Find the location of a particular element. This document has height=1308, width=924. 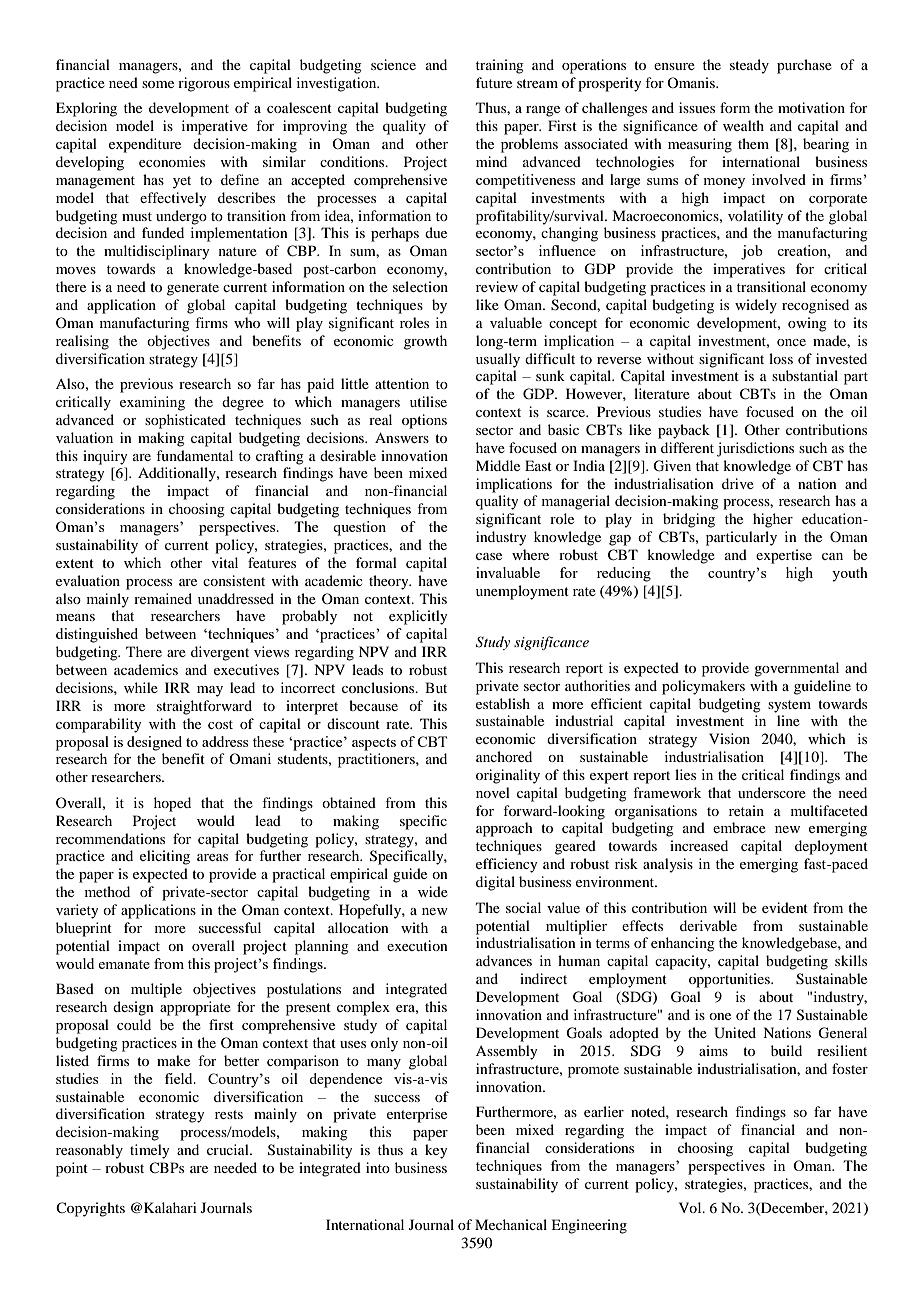

approach is located at coordinates (504, 829).
